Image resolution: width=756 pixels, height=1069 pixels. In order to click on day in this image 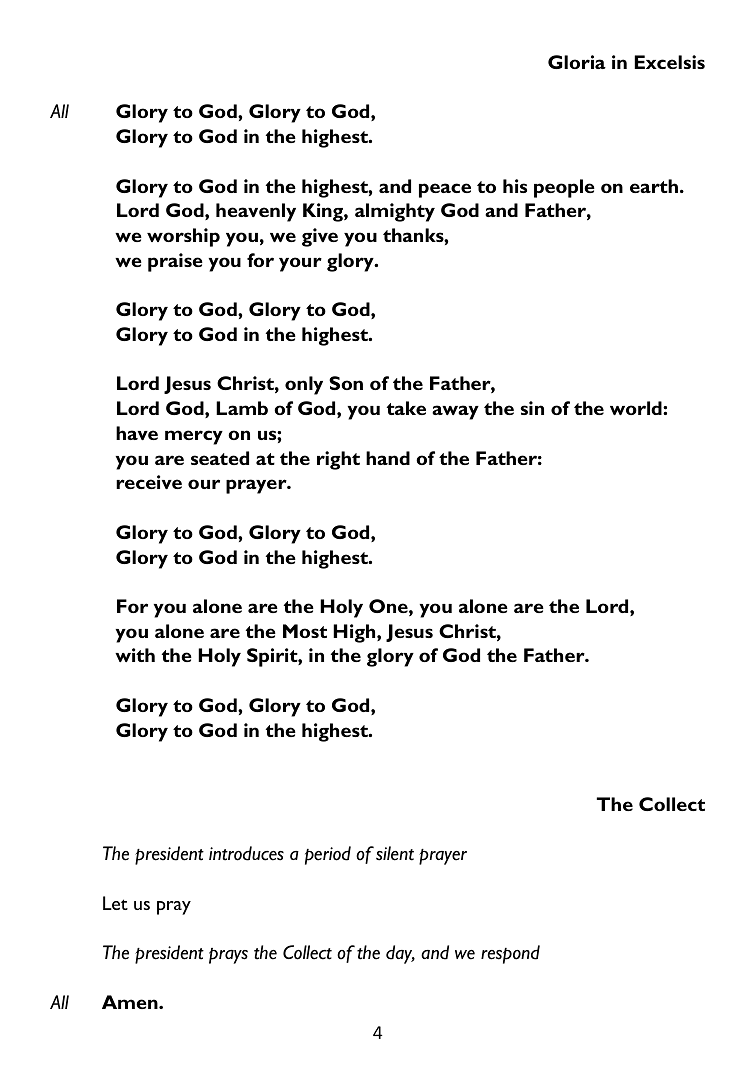, I will do `click(400, 954)`.
